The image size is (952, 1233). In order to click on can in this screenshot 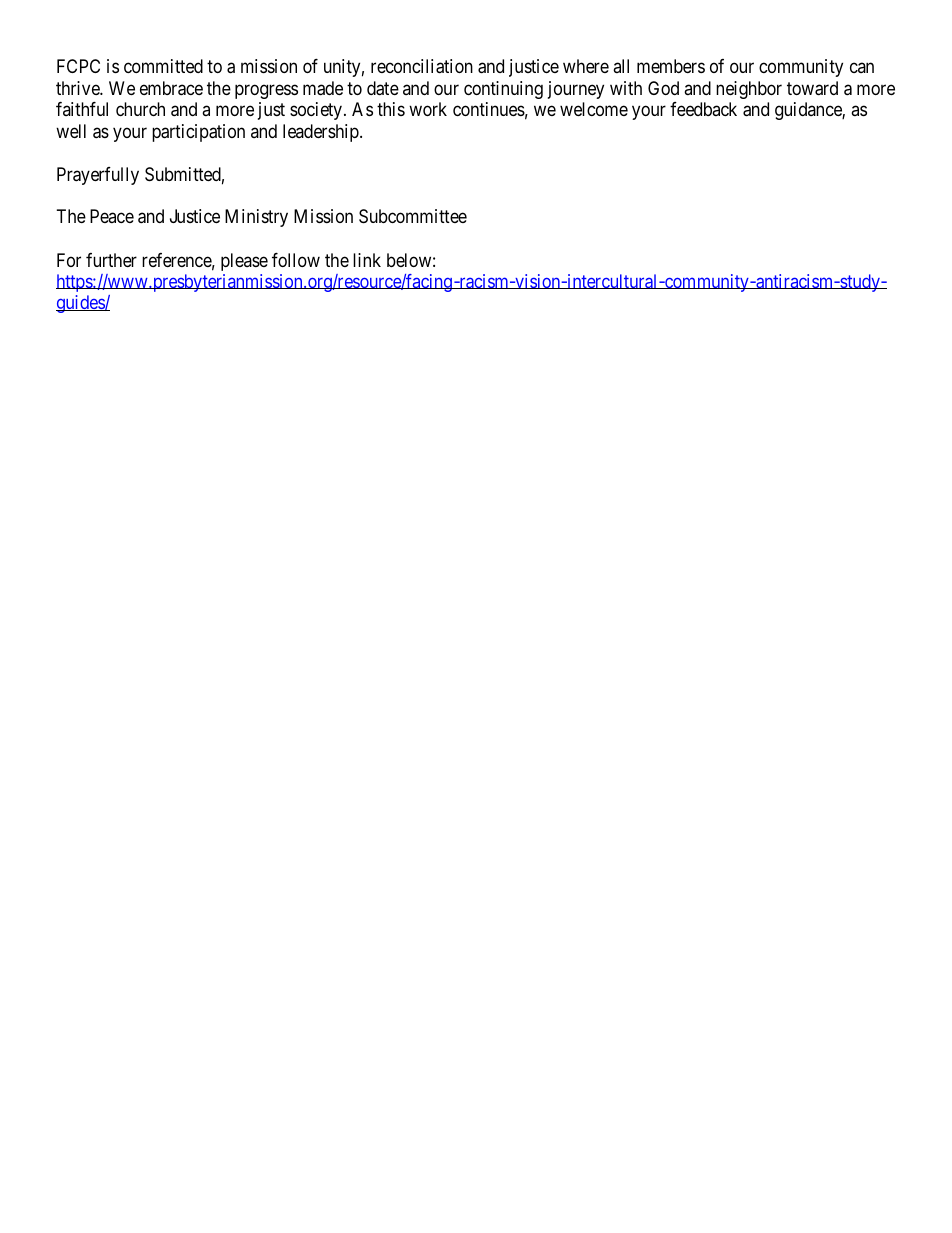, I will do `click(862, 68)`.
